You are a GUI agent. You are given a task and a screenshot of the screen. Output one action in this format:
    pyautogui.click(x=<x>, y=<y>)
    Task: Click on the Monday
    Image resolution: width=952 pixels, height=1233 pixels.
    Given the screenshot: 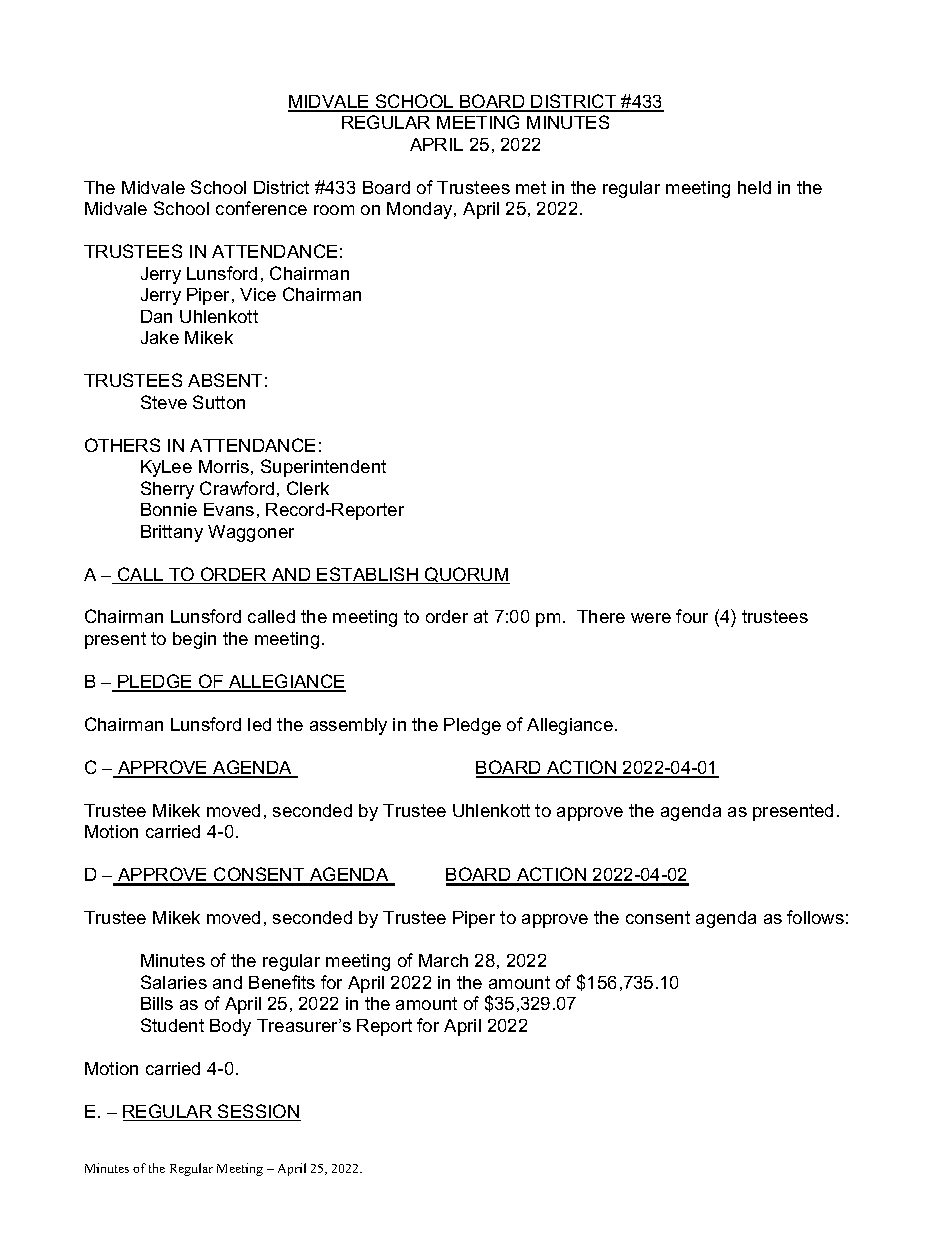 What is the action you would take?
    pyautogui.click(x=421, y=210)
